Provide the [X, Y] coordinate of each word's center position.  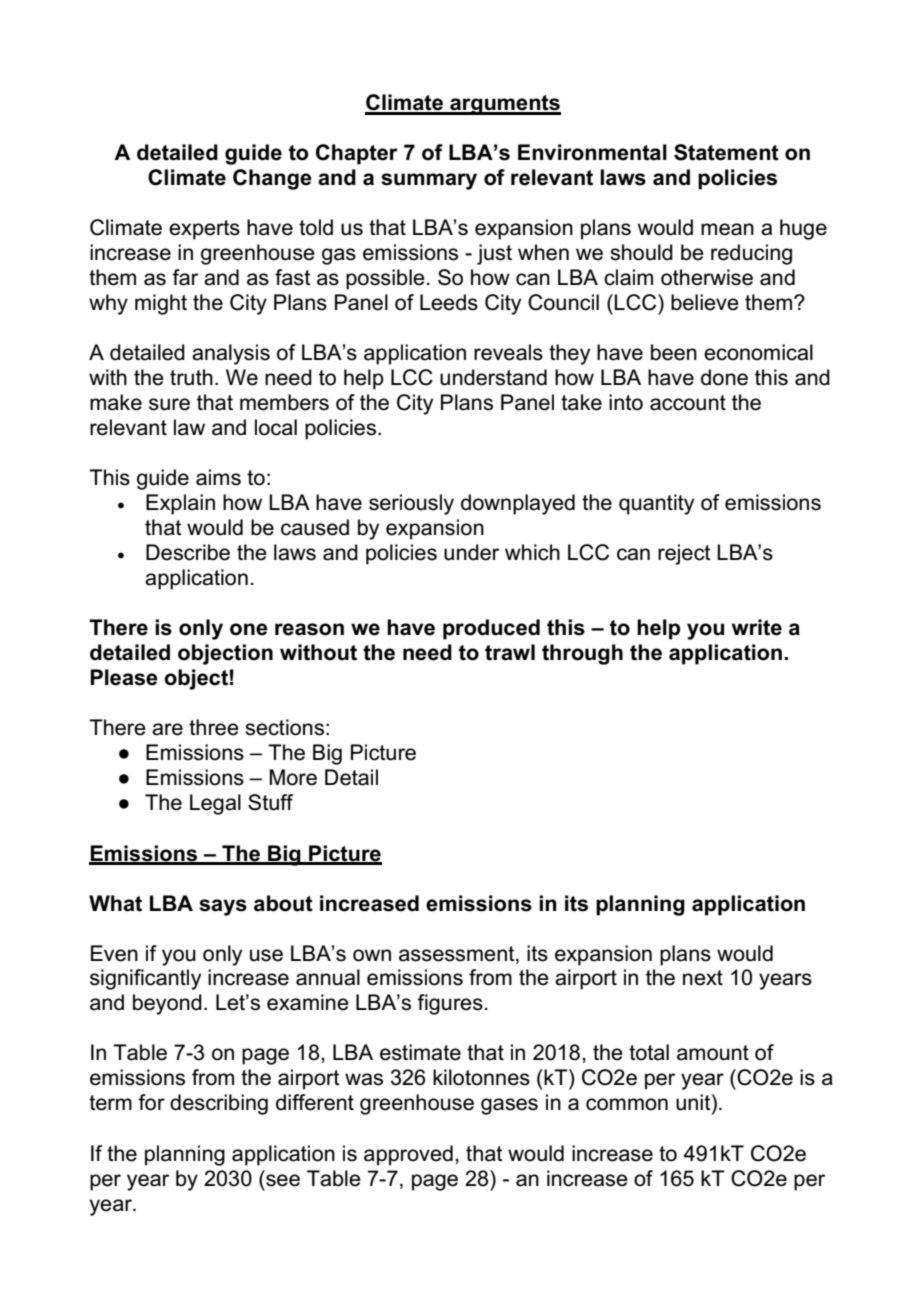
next [703, 978]
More [293, 777]
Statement [726, 152]
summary [429, 181]
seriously [411, 504]
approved [408, 1155]
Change [272, 179]
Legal [215, 804]
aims [218, 477]
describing [219, 1104]
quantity [656, 504]
